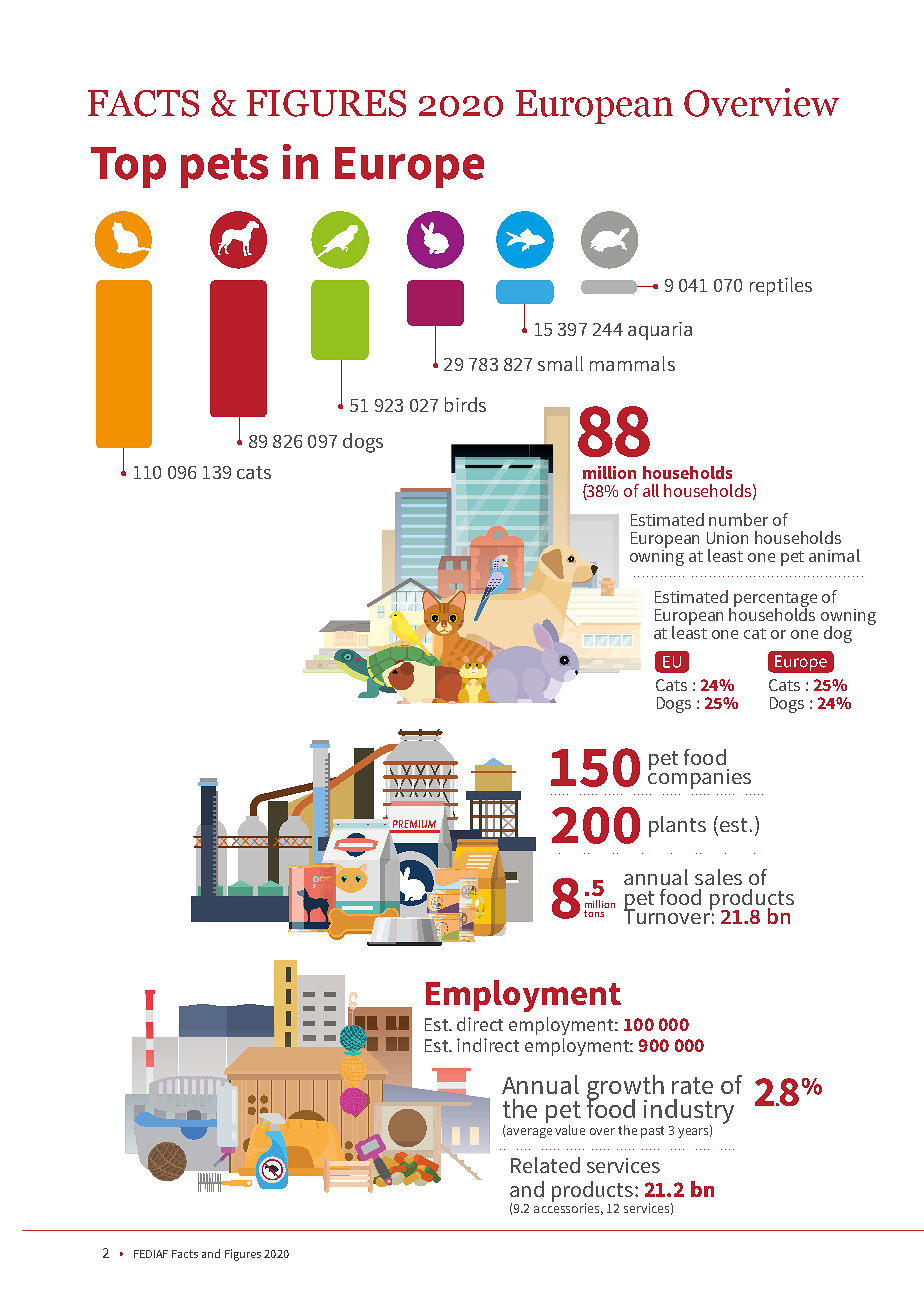 This screenshot has height=1308, width=924. I want to click on tons, so click(594, 913).
